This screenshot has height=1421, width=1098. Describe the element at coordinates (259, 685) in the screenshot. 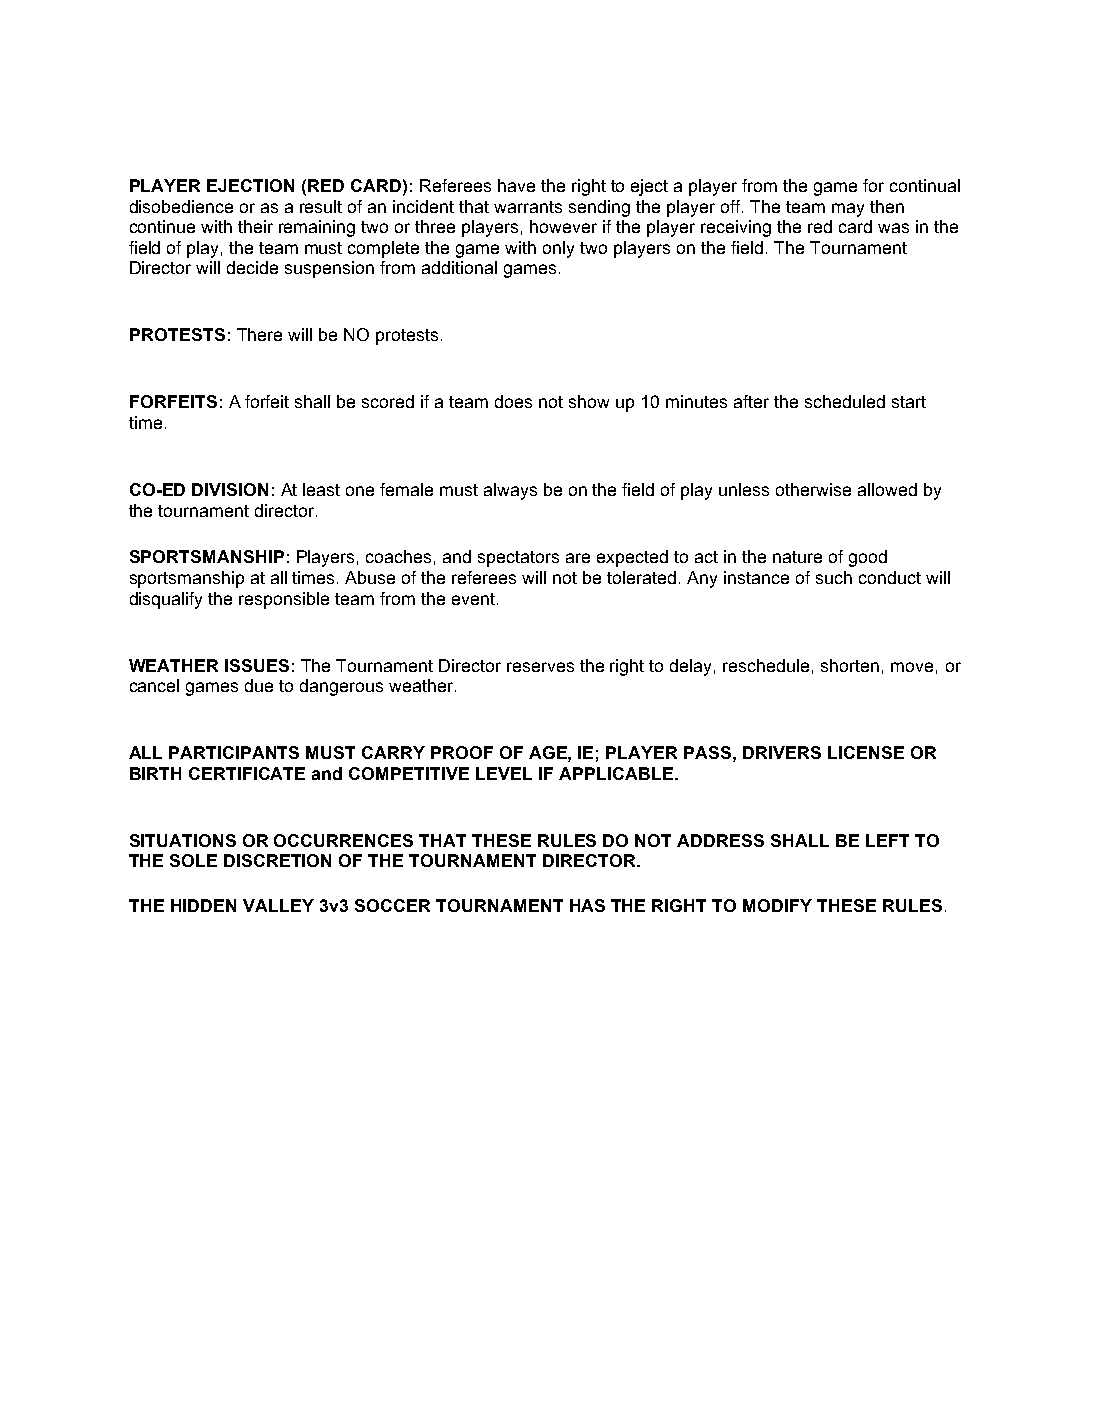

I see `due` at that location.
